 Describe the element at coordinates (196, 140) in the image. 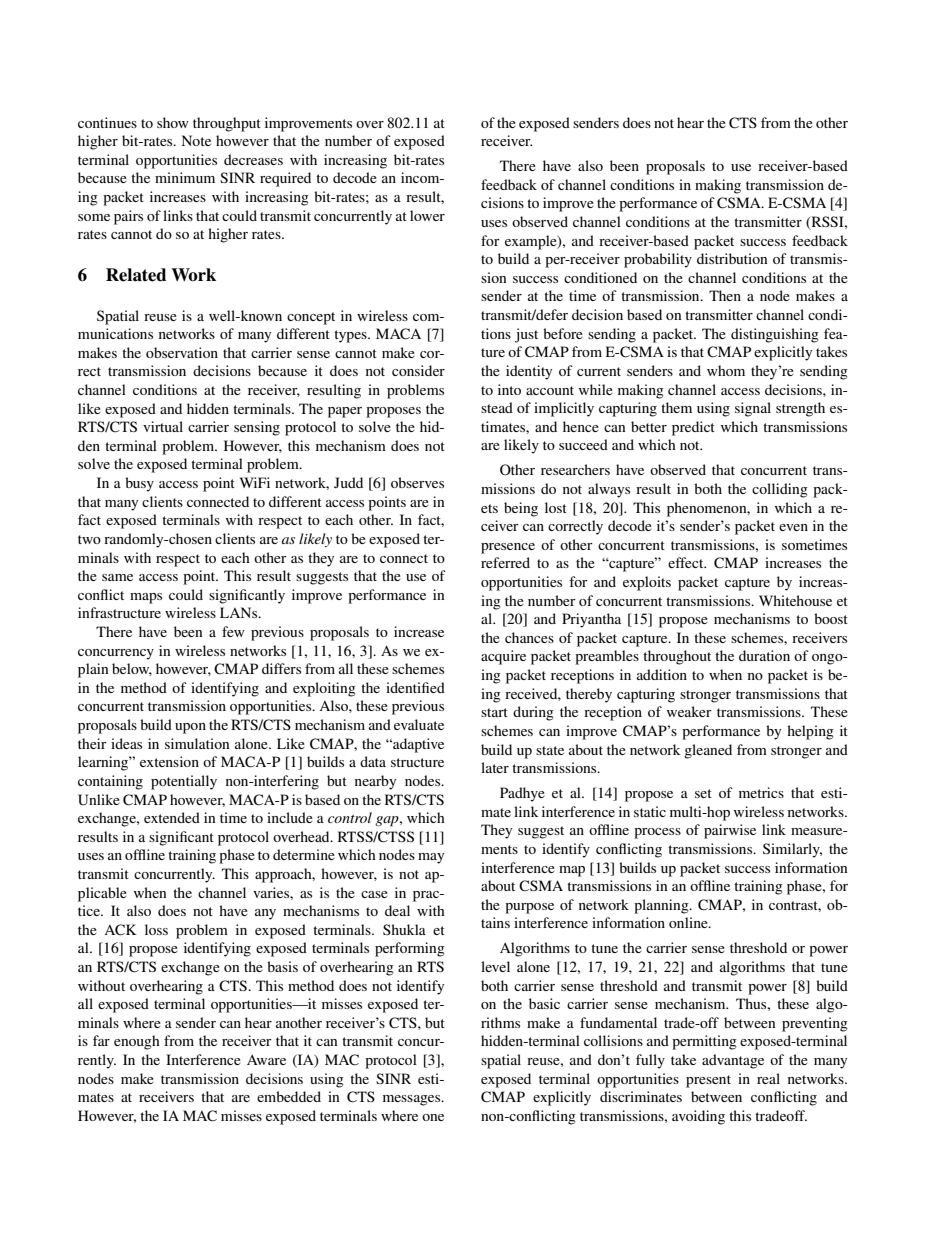

I see `Note` at that location.
